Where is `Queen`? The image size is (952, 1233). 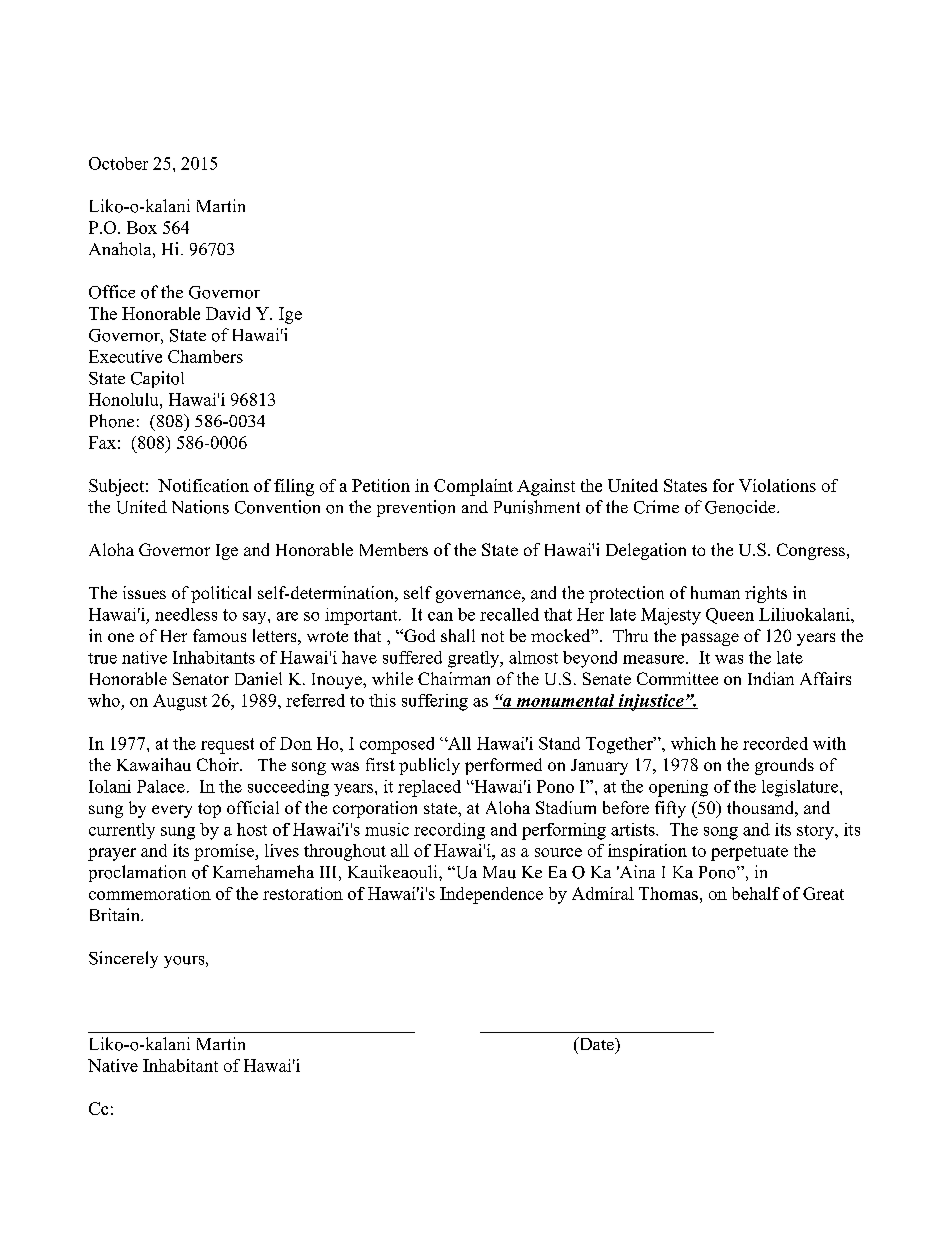 Queen is located at coordinates (730, 616).
